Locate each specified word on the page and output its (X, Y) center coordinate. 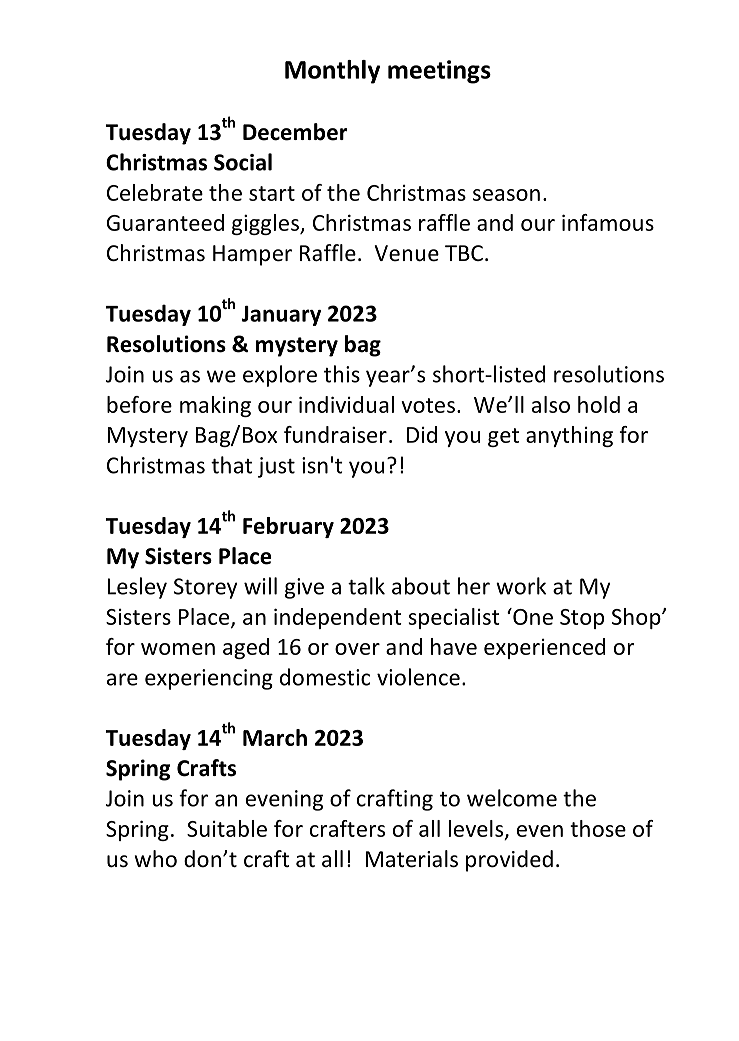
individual (346, 404)
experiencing (209, 679)
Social (243, 162)
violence (418, 677)
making (215, 406)
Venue (407, 253)
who (155, 859)
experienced (544, 648)
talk (366, 586)
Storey (205, 588)
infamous (608, 222)
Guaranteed (165, 222)
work (521, 586)
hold (599, 404)
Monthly (332, 72)
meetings (439, 72)
